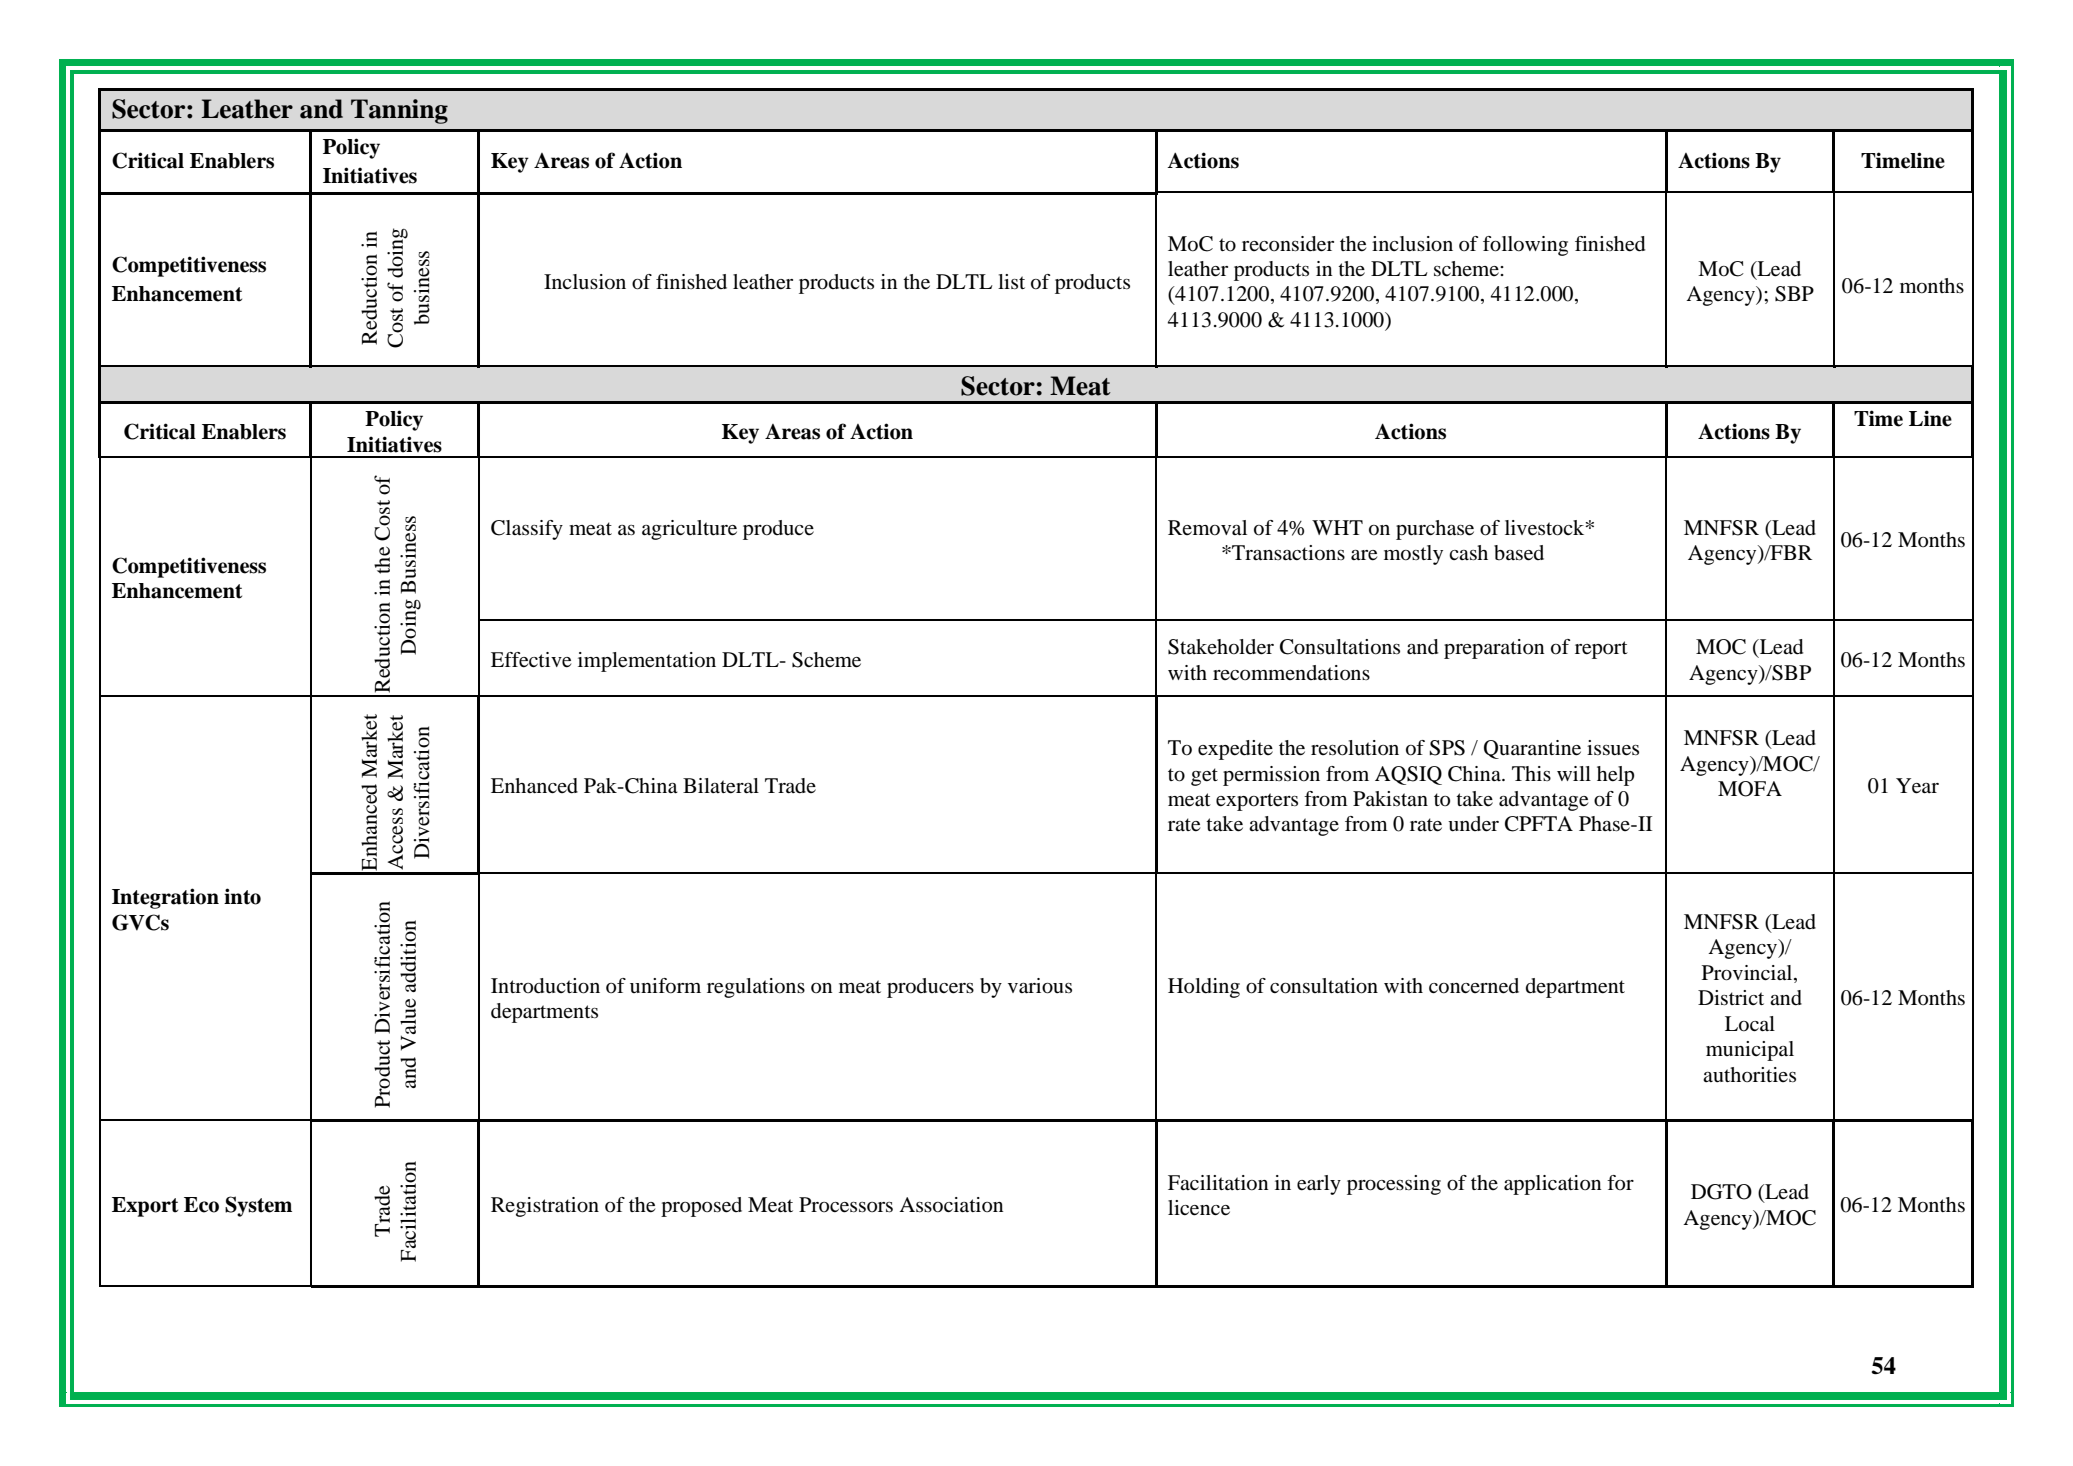  What do you see at coordinates (1291, 673) in the screenshot?
I see `recommendations` at bounding box center [1291, 673].
